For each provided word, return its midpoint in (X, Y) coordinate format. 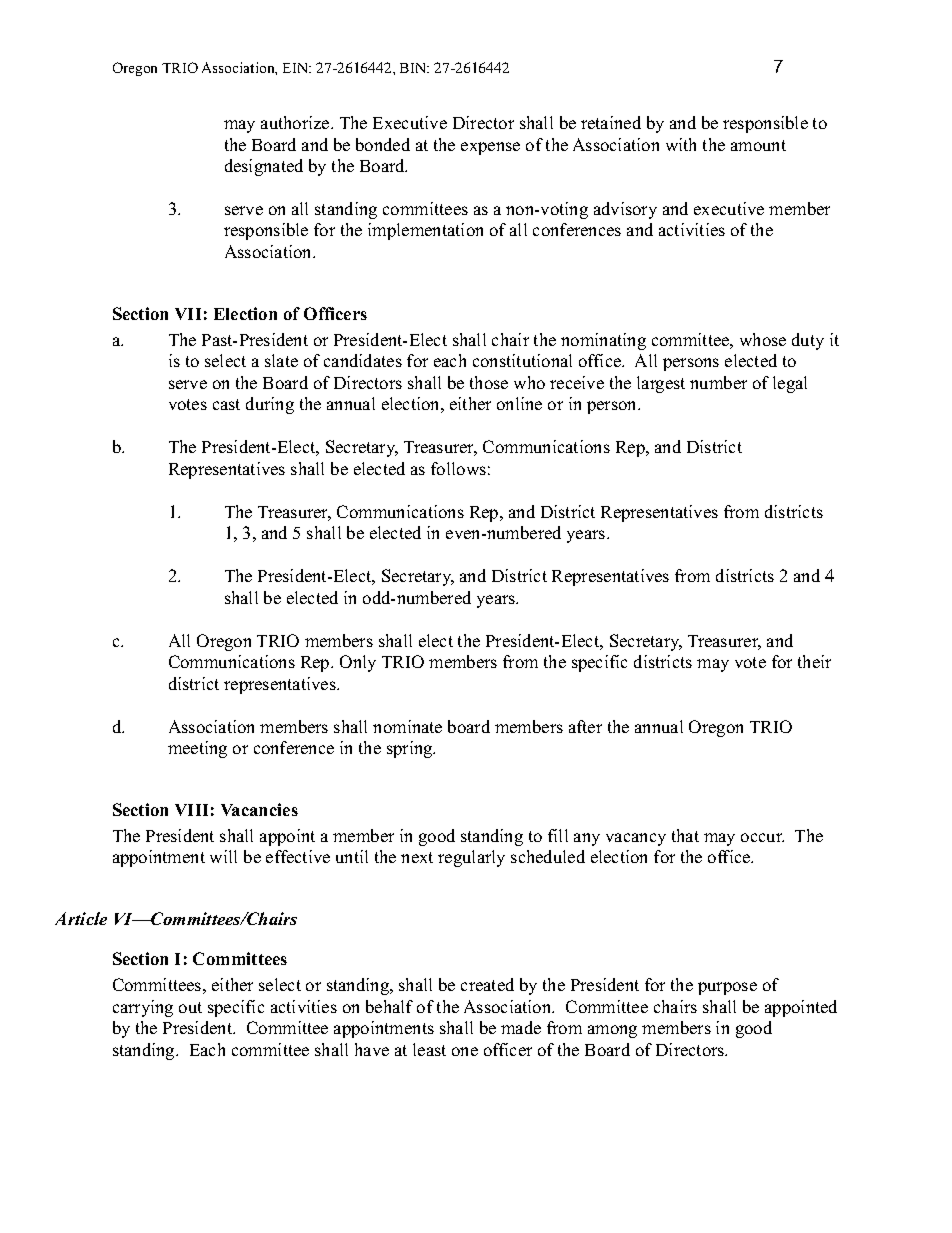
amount (758, 145)
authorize (296, 122)
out (190, 1007)
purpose (727, 988)
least (429, 1049)
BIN (414, 68)
